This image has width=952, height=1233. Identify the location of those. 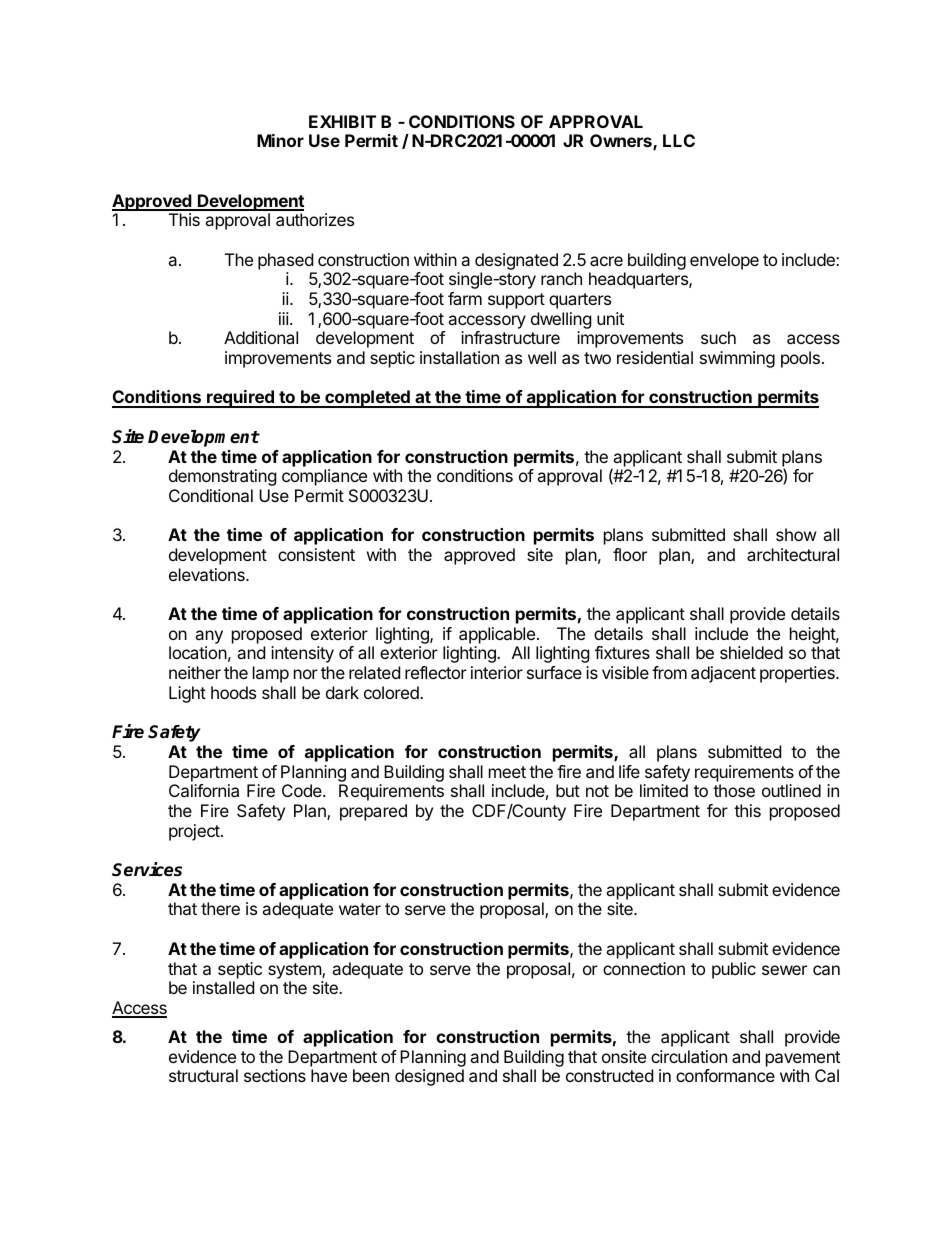
(734, 790).
